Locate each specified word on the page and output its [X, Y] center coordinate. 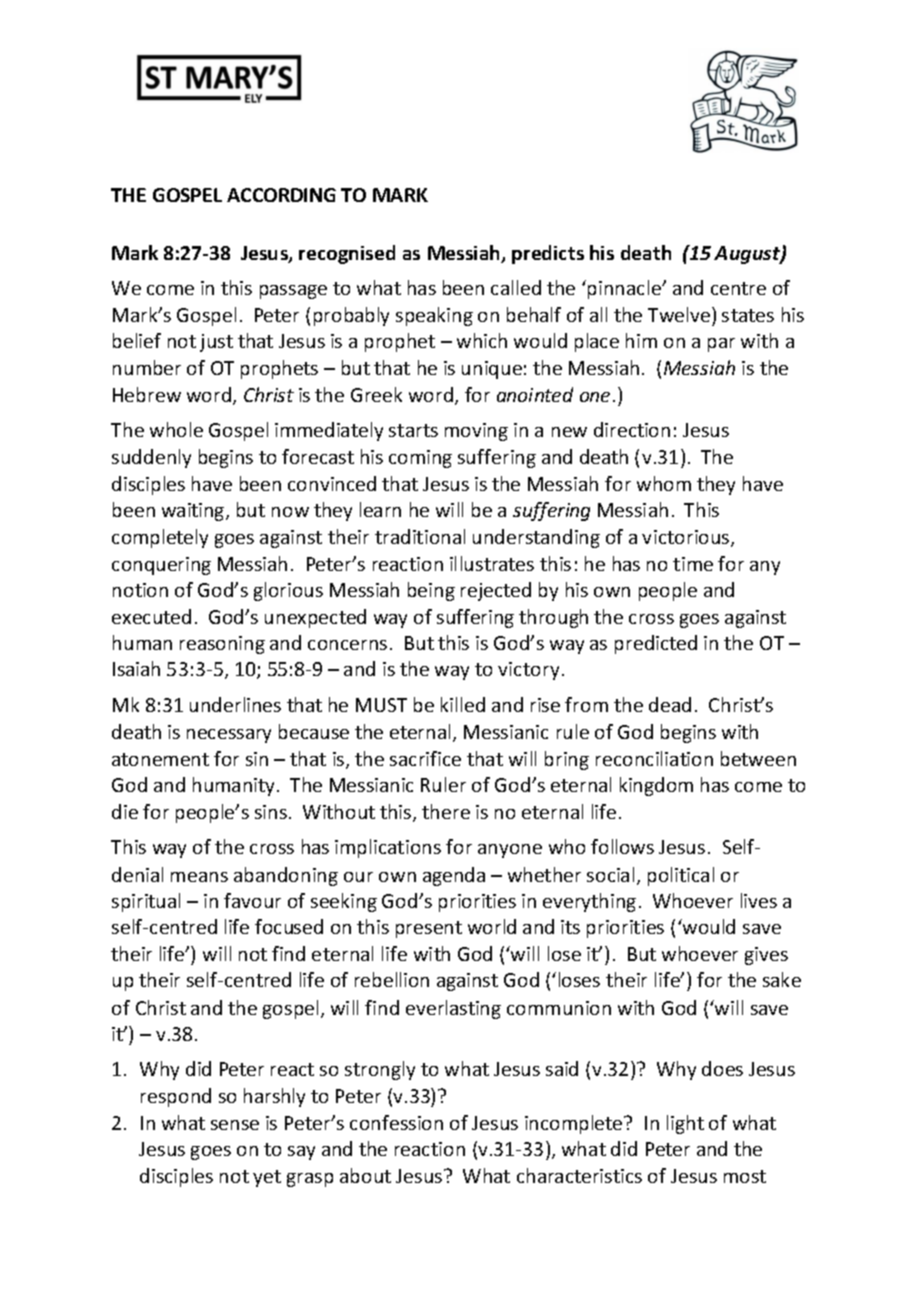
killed [463, 704]
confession [396, 1122]
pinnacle [625, 289]
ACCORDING [281, 195]
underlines [235, 704]
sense [235, 1125]
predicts [548, 254]
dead [670, 704]
